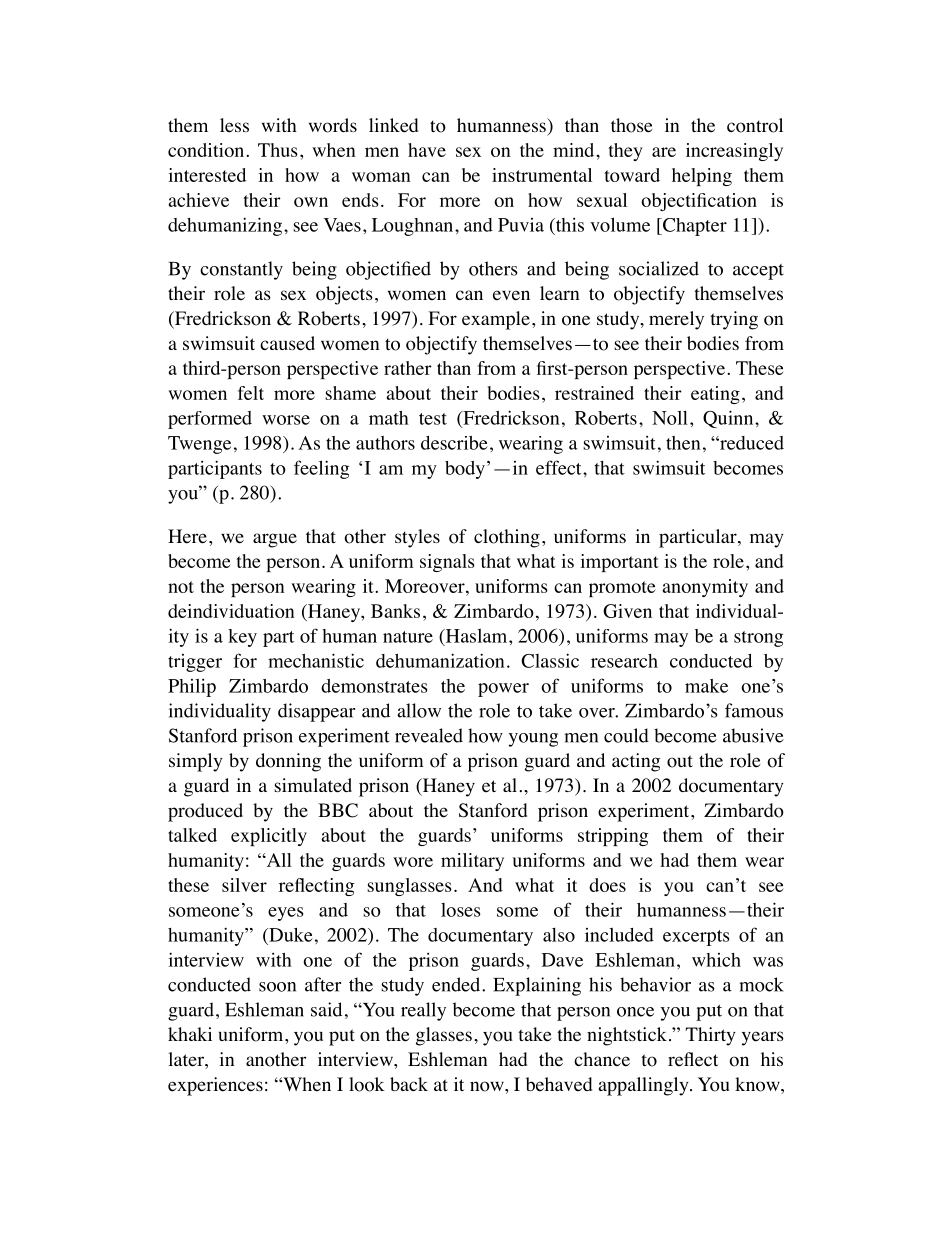  Describe the element at coordinates (705, 588) in the screenshot. I see `anonymity` at that location.
